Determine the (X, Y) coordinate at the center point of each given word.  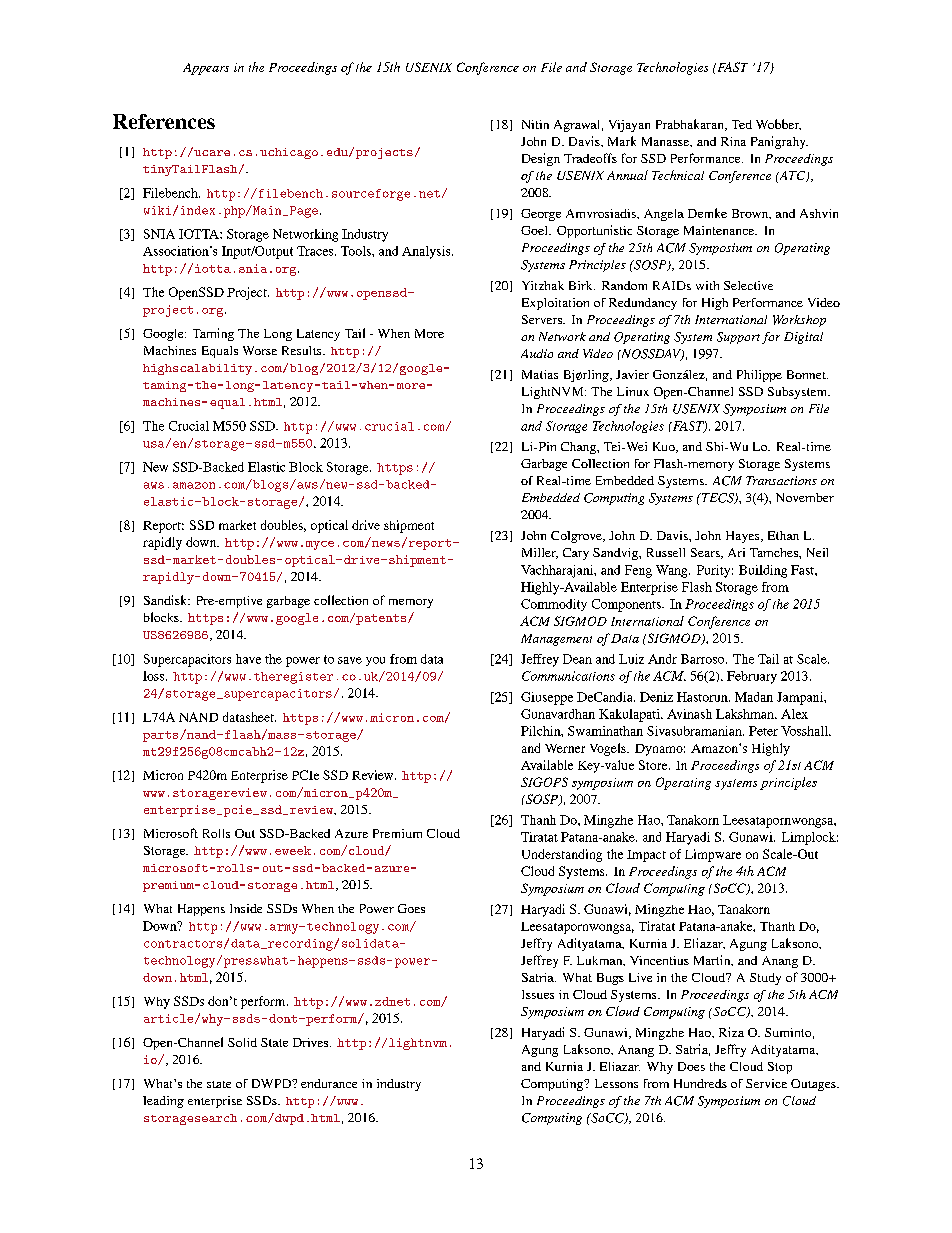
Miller (540, 553)
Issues (538, 994)
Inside (246, 908)
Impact (646, 856)
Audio (537, 353)
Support (738, 338)
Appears (206, 69)
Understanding (562, 855)
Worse (260, 350)
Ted (742, 124)
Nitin (535, 124)
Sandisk (167, 600)
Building (763, 571)
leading (163, 1102)
